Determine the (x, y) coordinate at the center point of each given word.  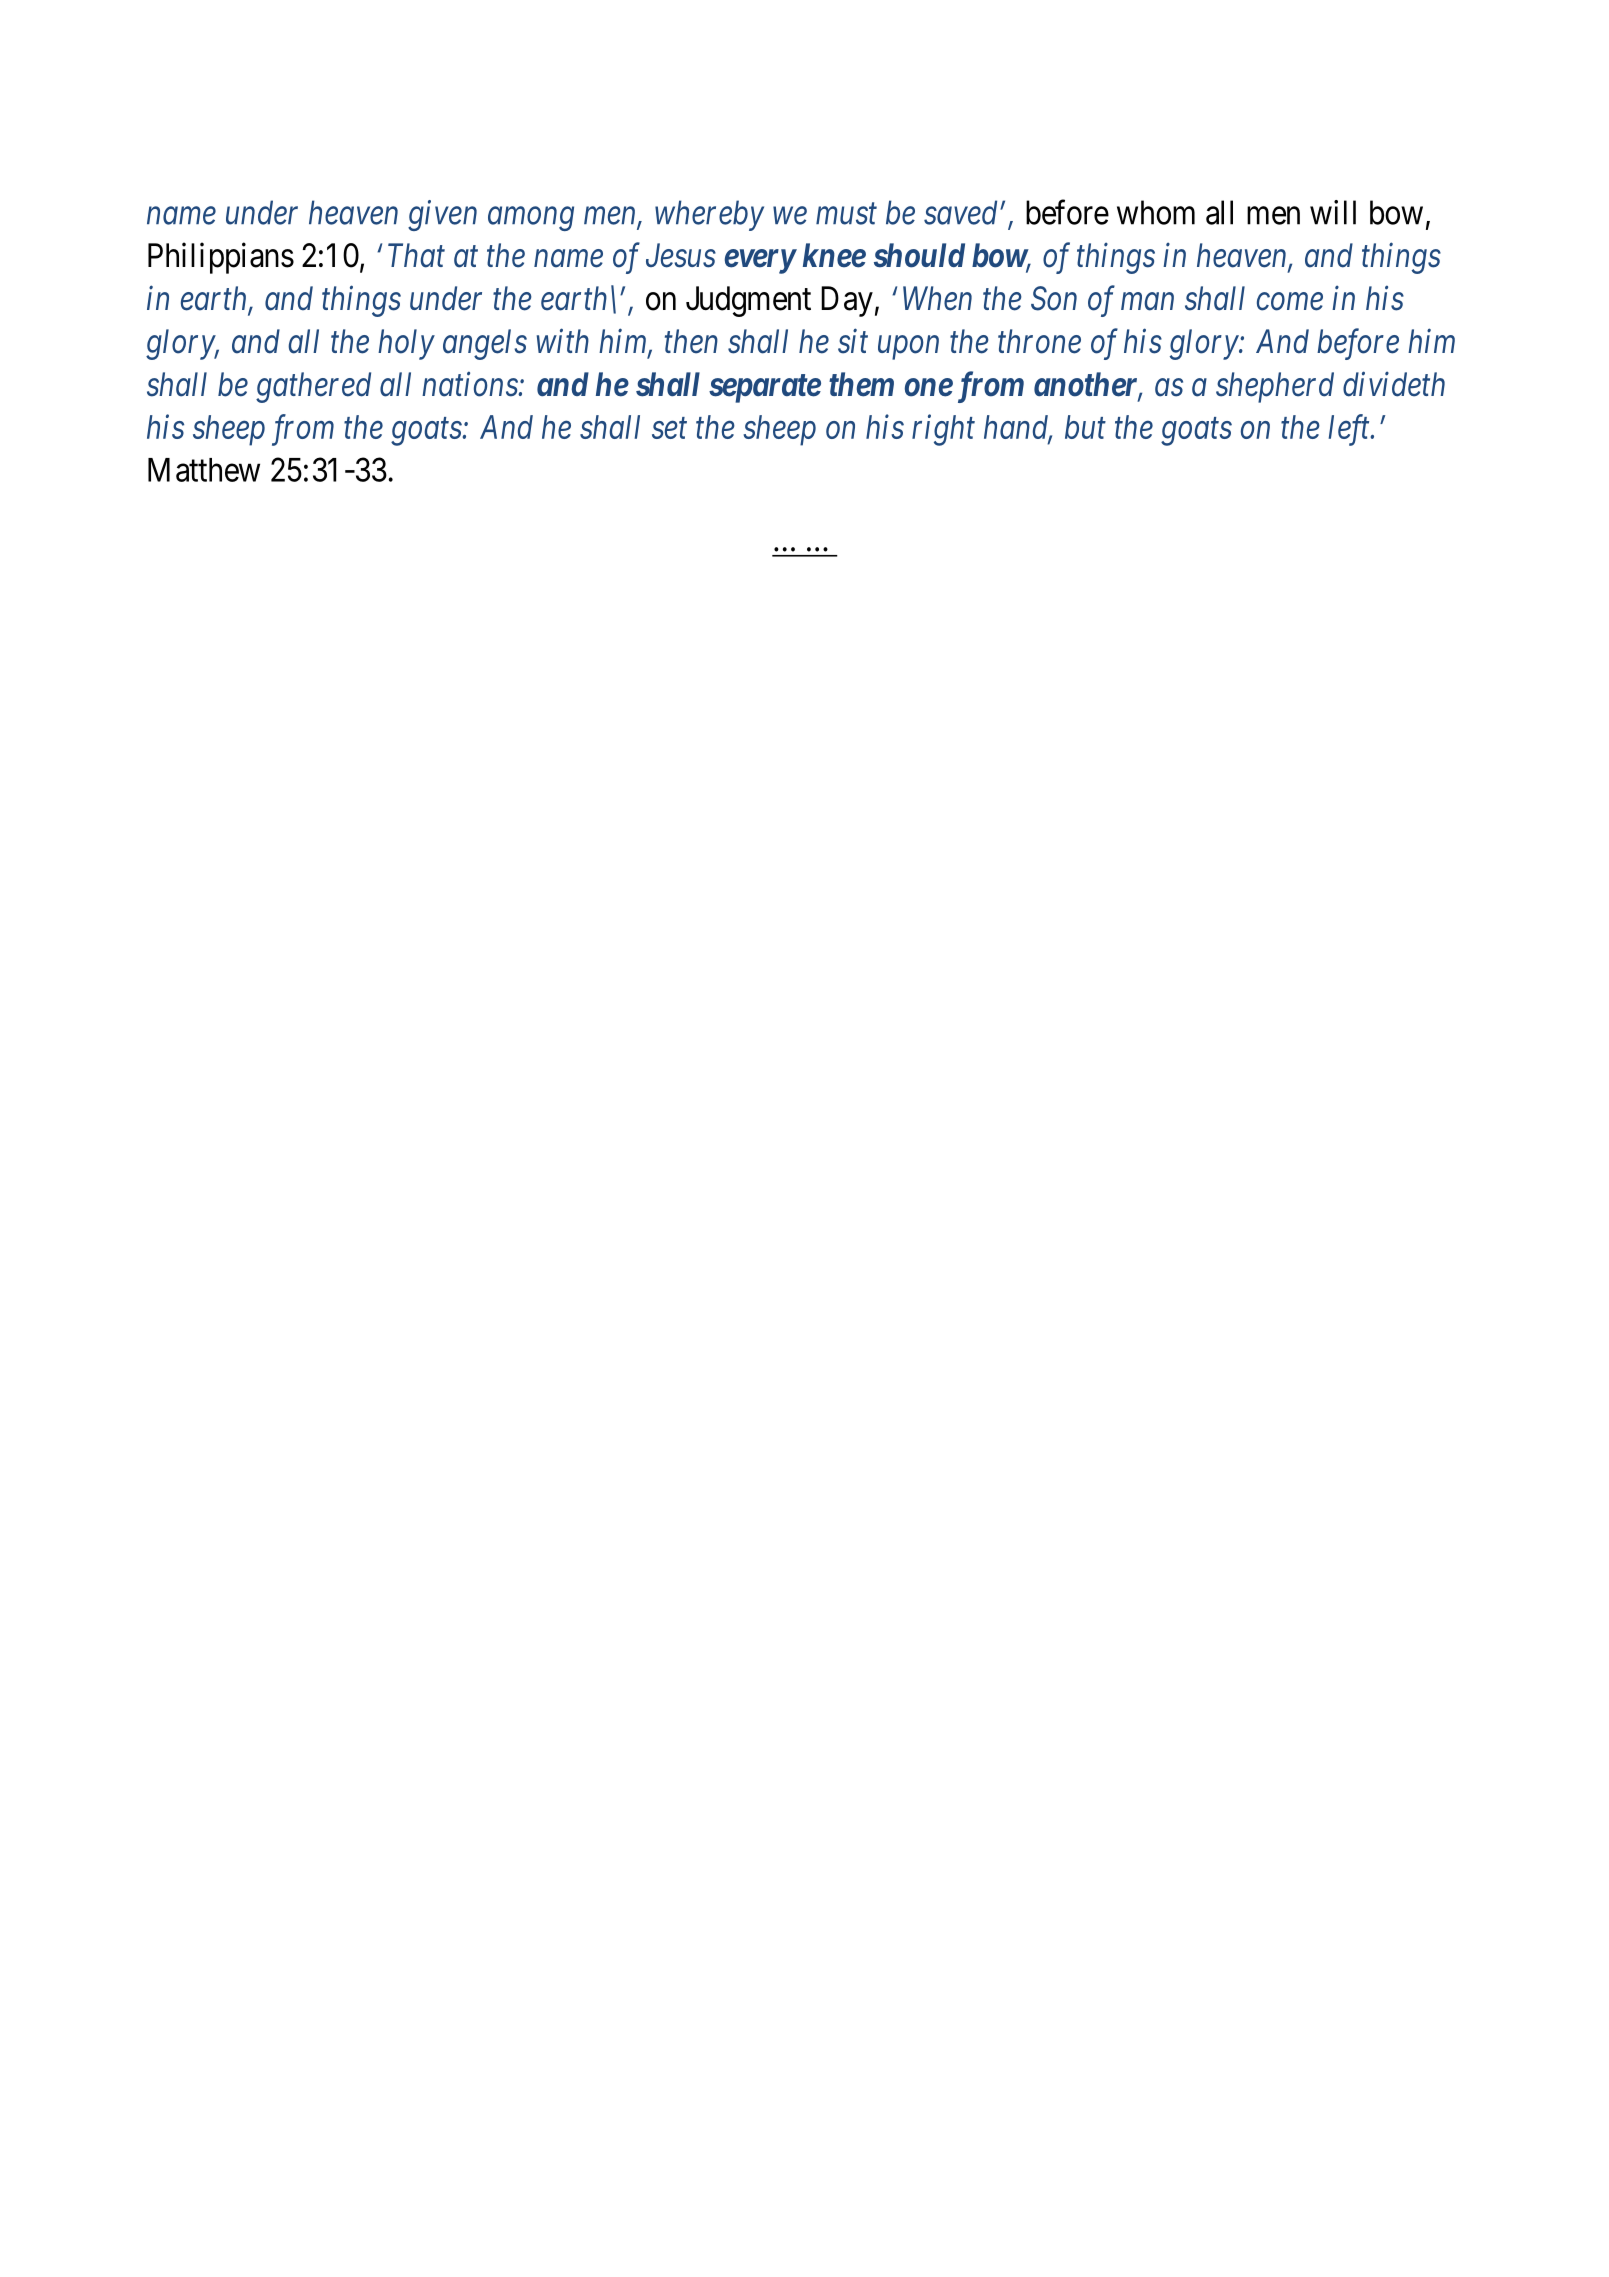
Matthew (204, 470)
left (1350, 430)
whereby (709, 215)
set (669, 429)
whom (1156, 212)
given (442, 216)
